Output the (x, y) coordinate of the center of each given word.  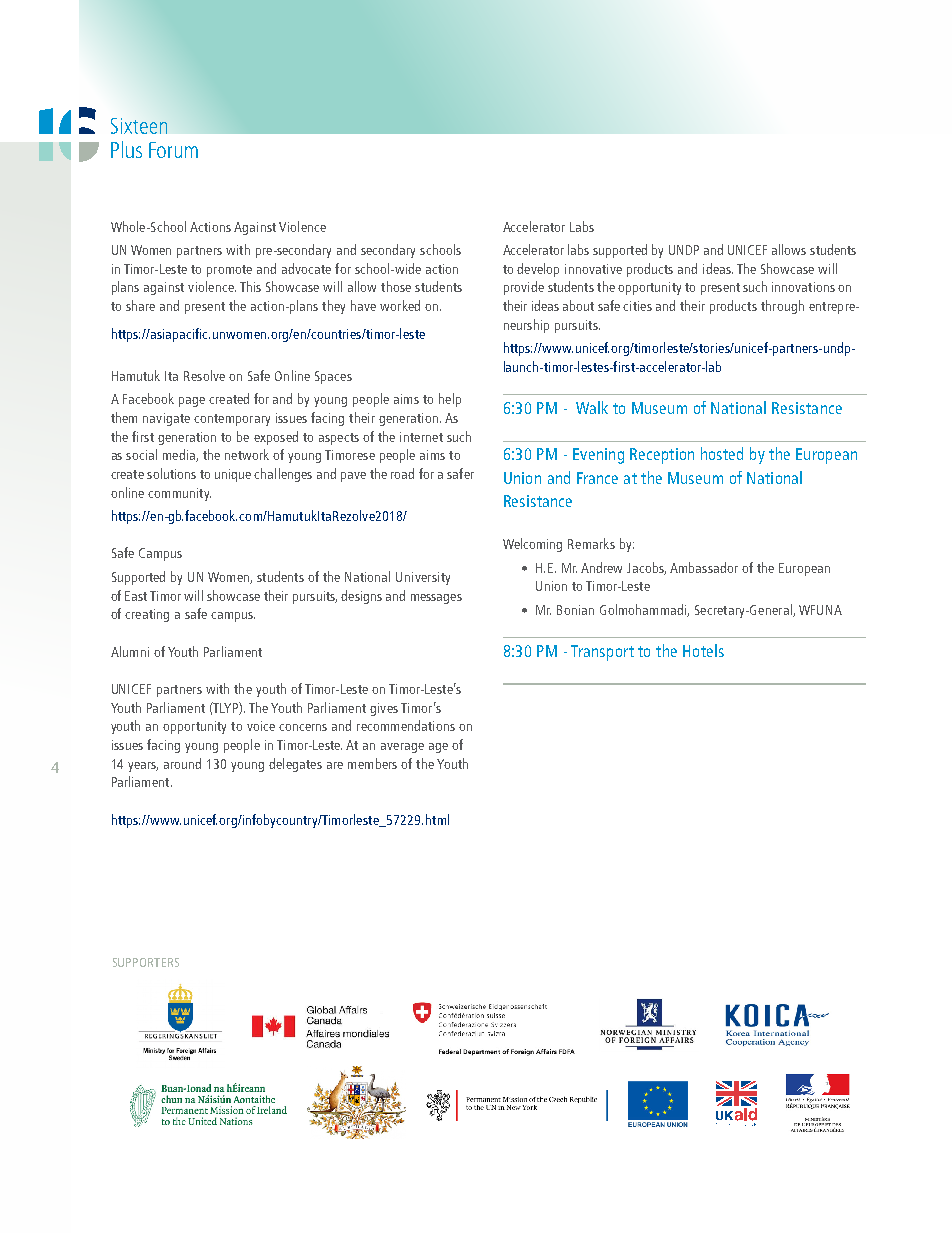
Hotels (703, 650)
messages (436, 599)
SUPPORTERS (146, 962)
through (782, 307)
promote (229, 271)
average (402, 748)
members (372, 763)
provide (524, 288)
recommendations (406, 725)
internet (421, 437)
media (180, 455)
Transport (602, 653)
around (182, 763)
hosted (722, 453)
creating (147, 615)
